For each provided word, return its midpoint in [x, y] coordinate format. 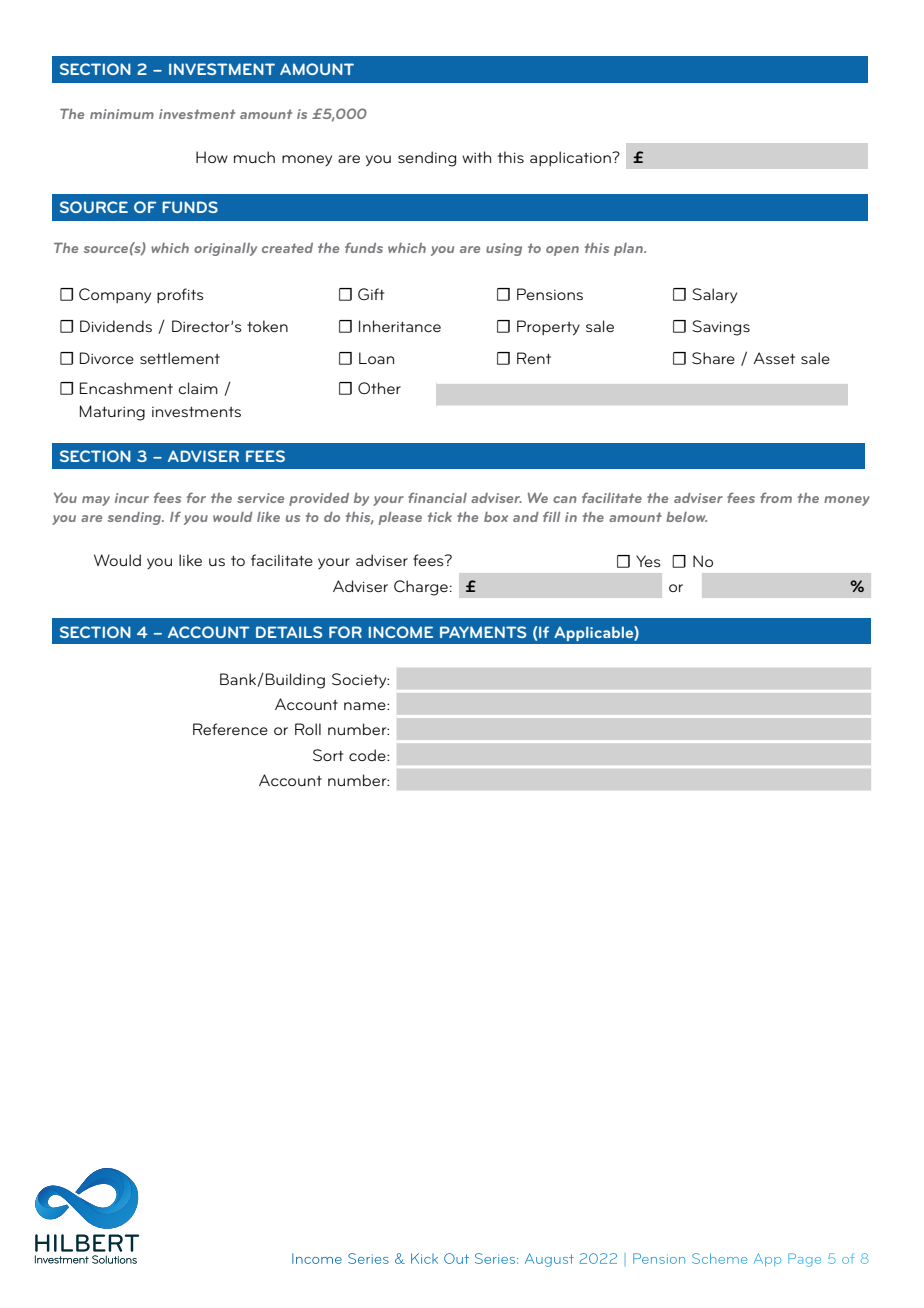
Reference [230, 729]
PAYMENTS [483, 632]
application [571, 158]
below [686, 517]
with [476, 157]
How [212, 157]
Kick [424, 1258]
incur [132, 498]
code [368, 755]
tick [440, 516]
